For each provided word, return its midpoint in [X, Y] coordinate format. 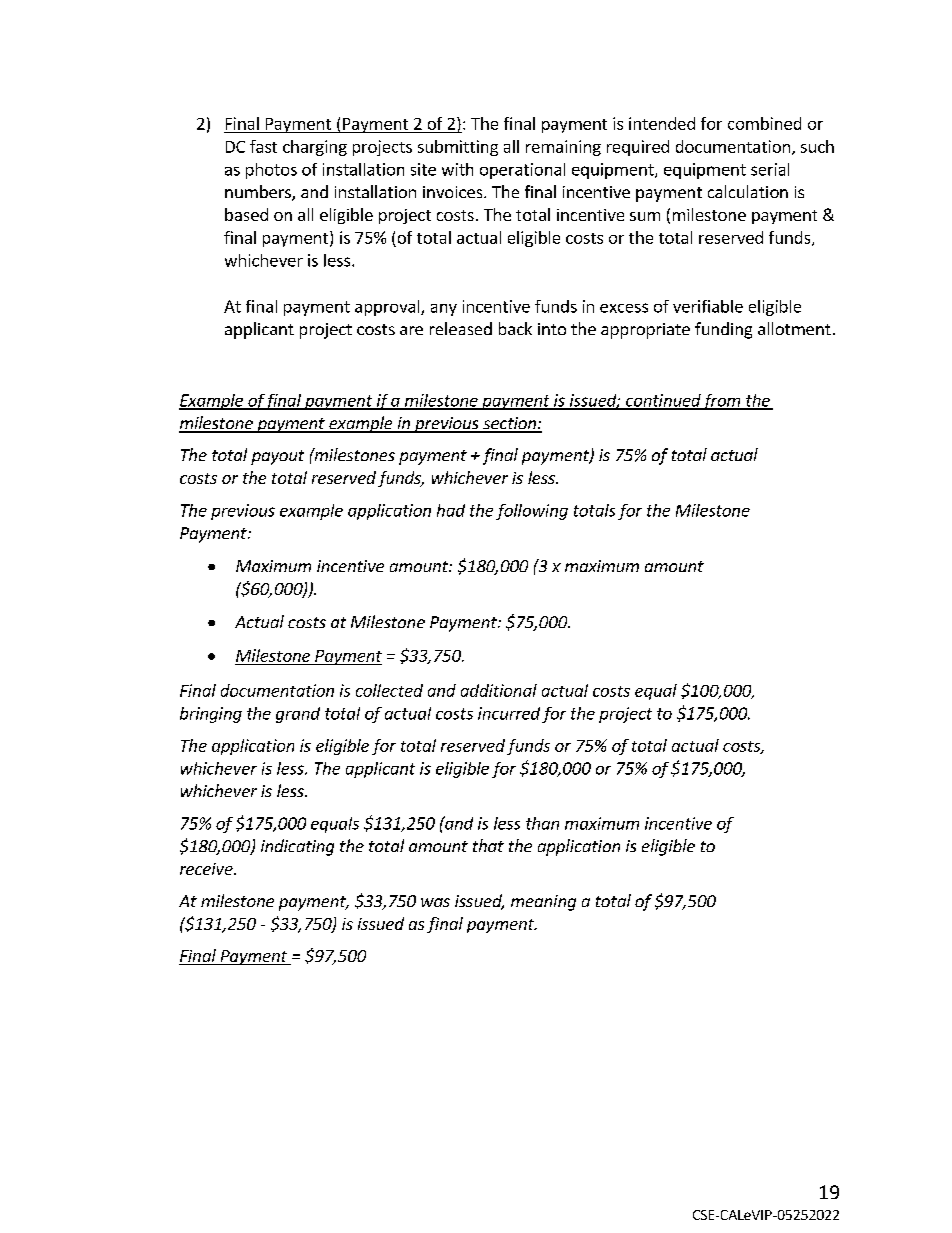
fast [263, 146]
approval [388, 308]
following [532, 512]
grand [298, 715]
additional [499, 690]
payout [277, 457]
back [515, 328]
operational [522, 171]
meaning [543, 903]
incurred [509, 713]
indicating [297, 847]
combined [764, 123]
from [722, 402]
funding [723, 330]
